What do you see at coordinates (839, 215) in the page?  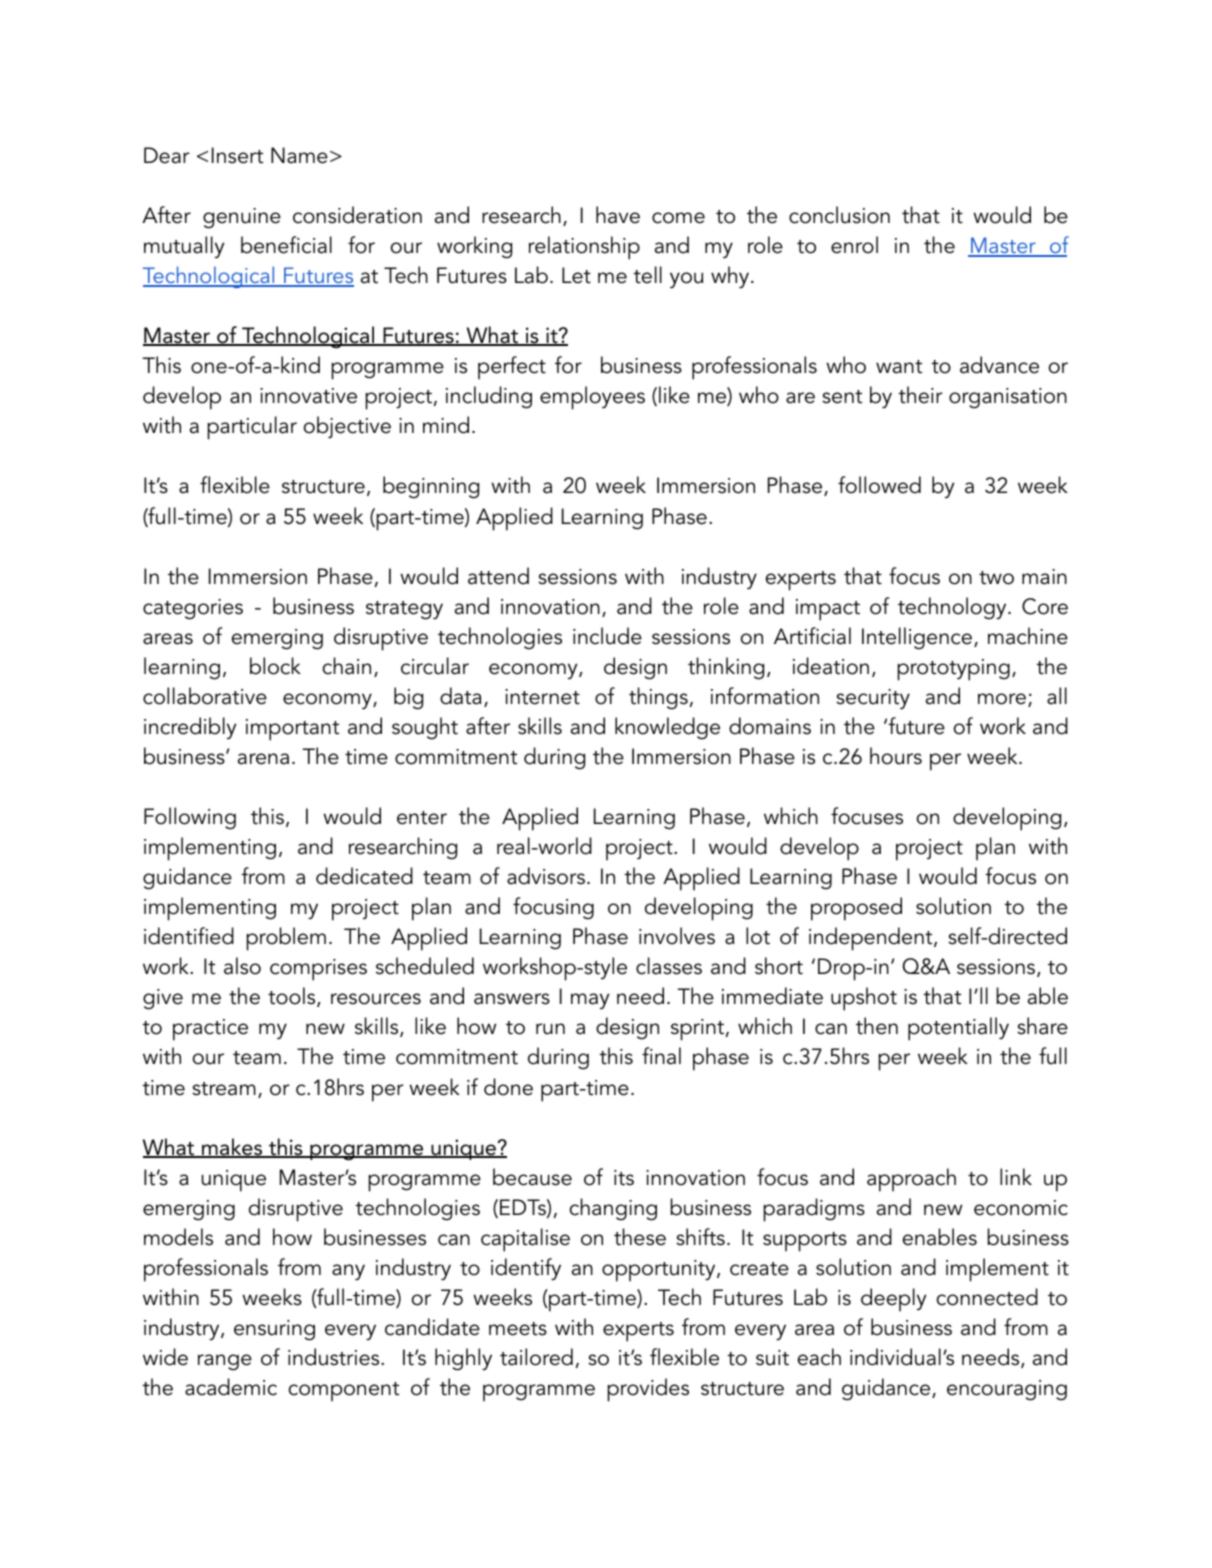 I see `conclusion` at bounding box center [839, 215].
